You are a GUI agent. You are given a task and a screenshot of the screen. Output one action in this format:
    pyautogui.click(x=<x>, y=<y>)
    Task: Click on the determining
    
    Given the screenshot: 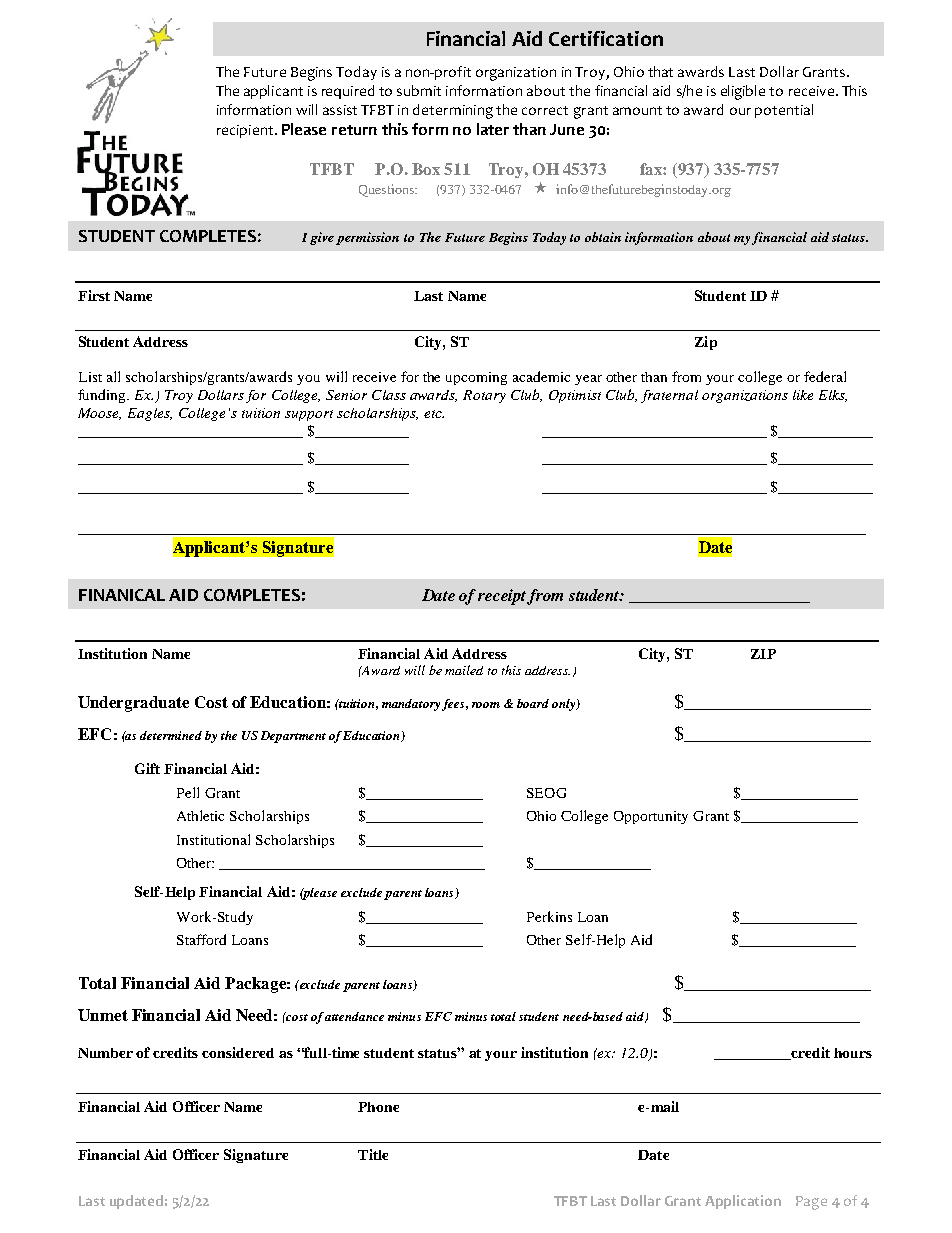 What is the action you would take?
    pyautogui.click(x=453, y=111)
